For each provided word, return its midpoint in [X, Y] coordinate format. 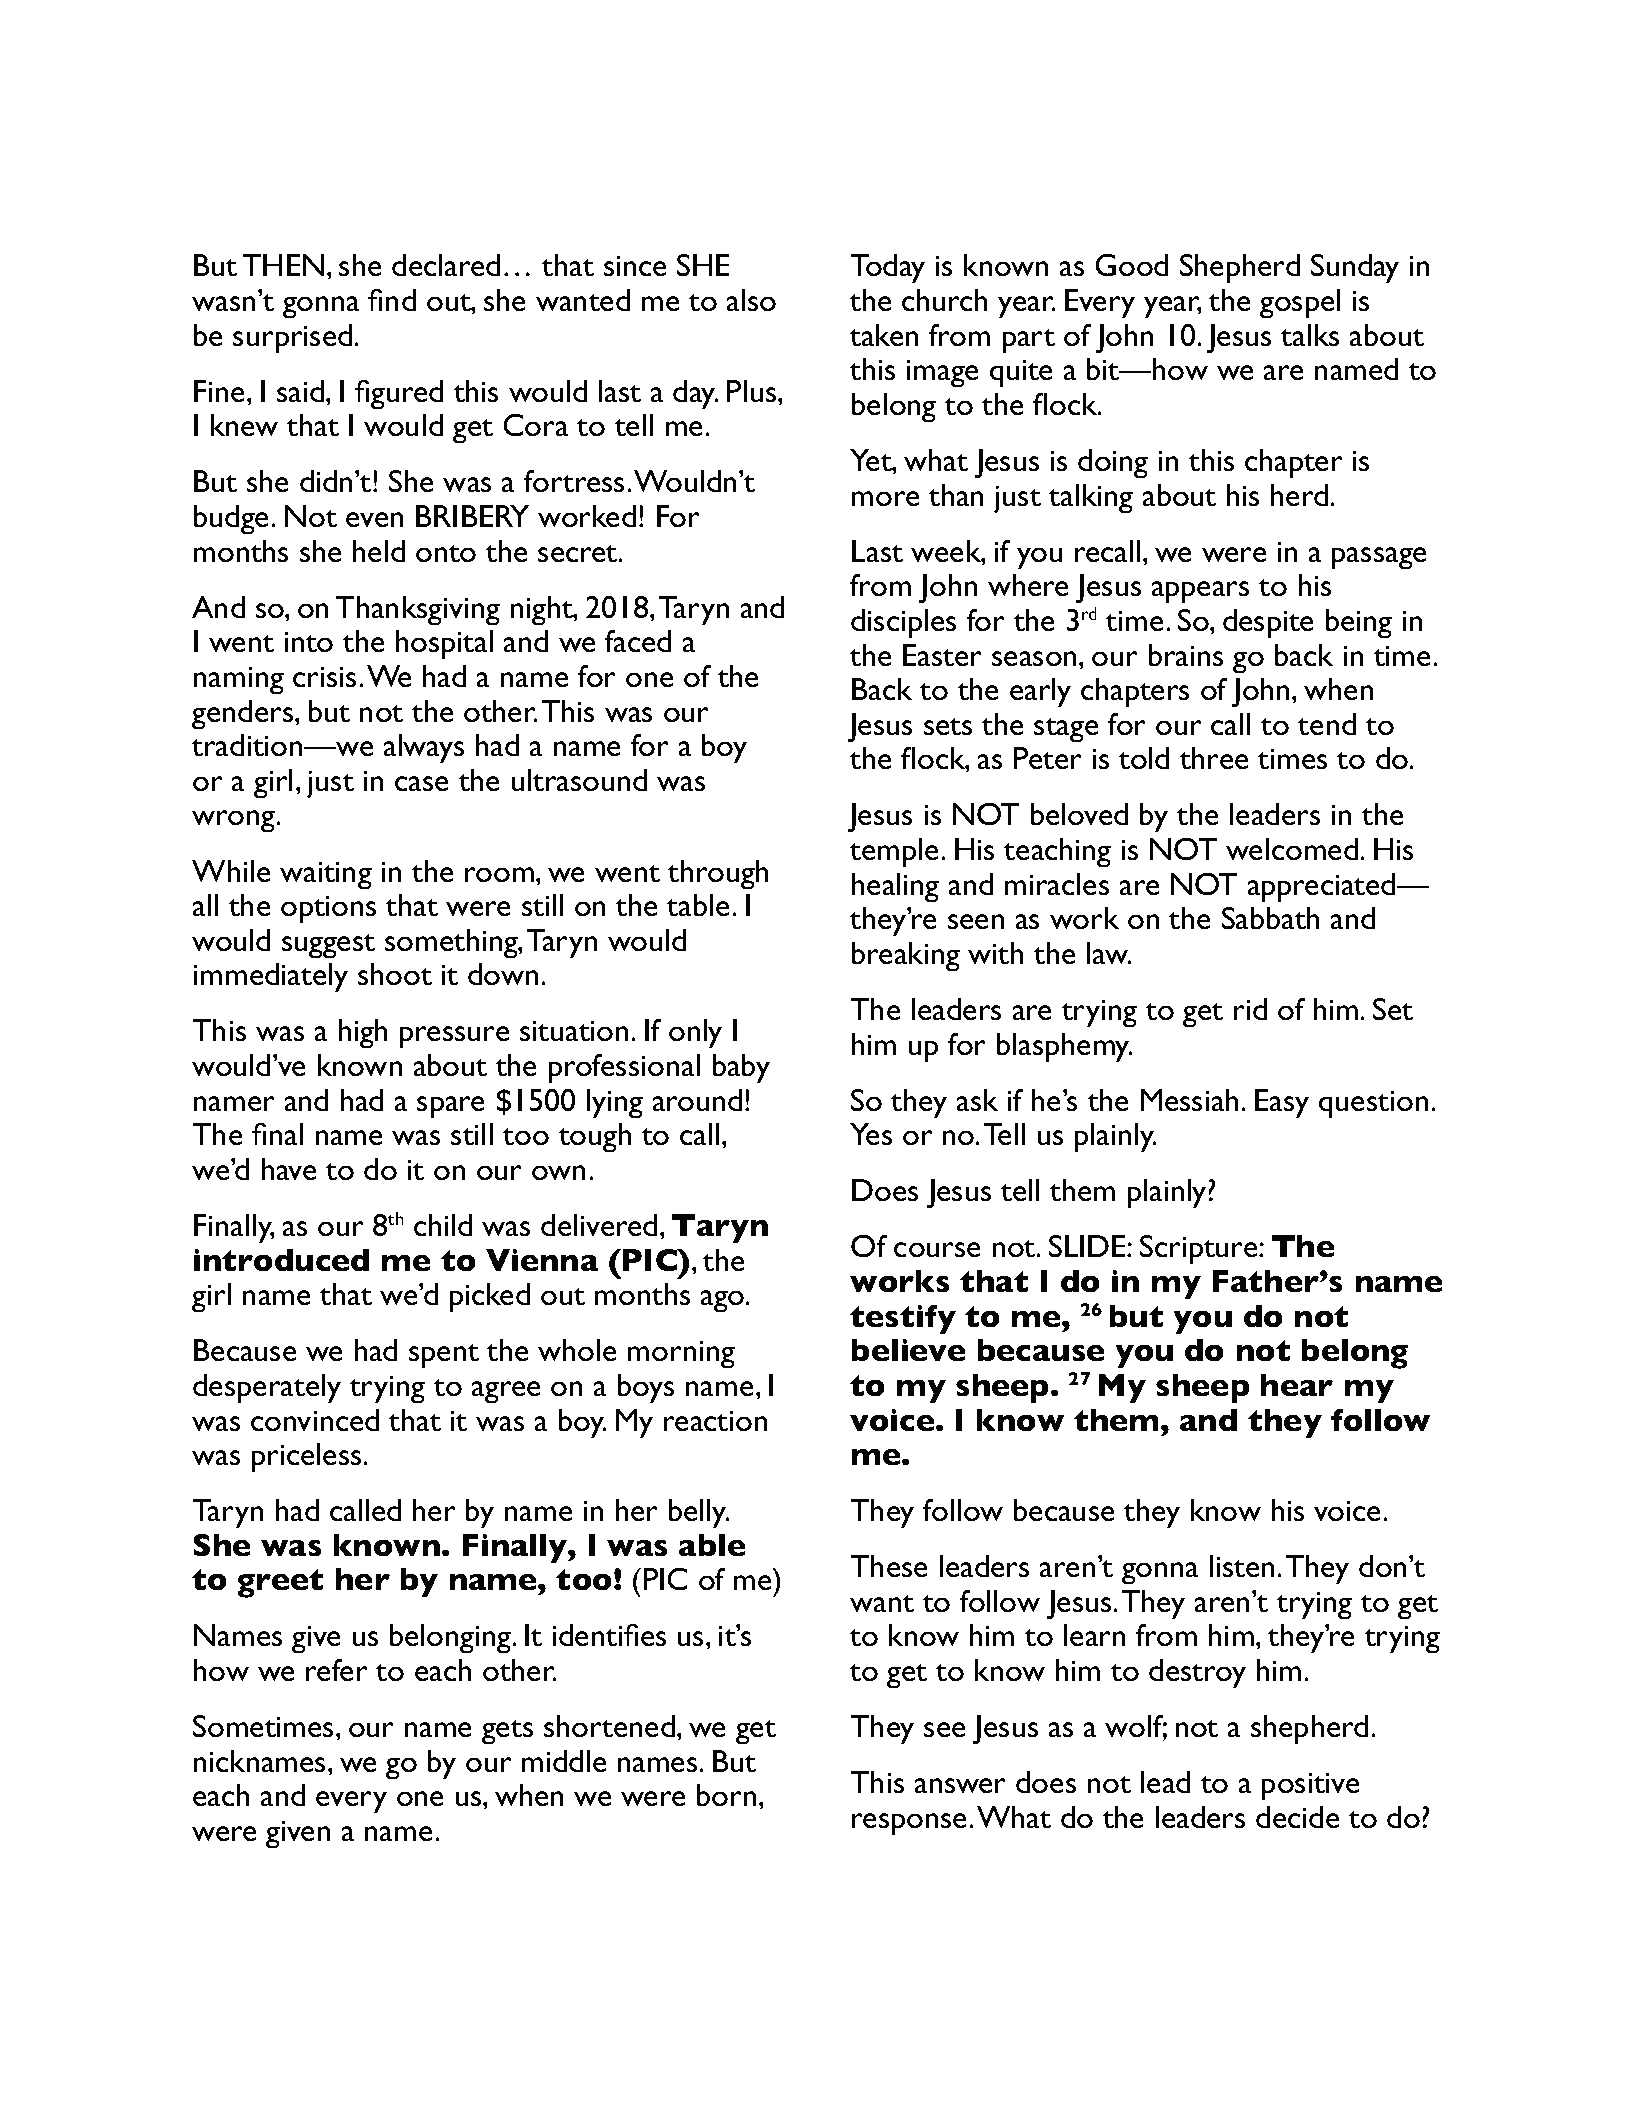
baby [741, 1068]
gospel [1300, 303]
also [751, 300]
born [726, 1795]
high [363, 1033]
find [392, 300]
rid [1250, 1009]
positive [1310, 1786]
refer [336, 1670]
